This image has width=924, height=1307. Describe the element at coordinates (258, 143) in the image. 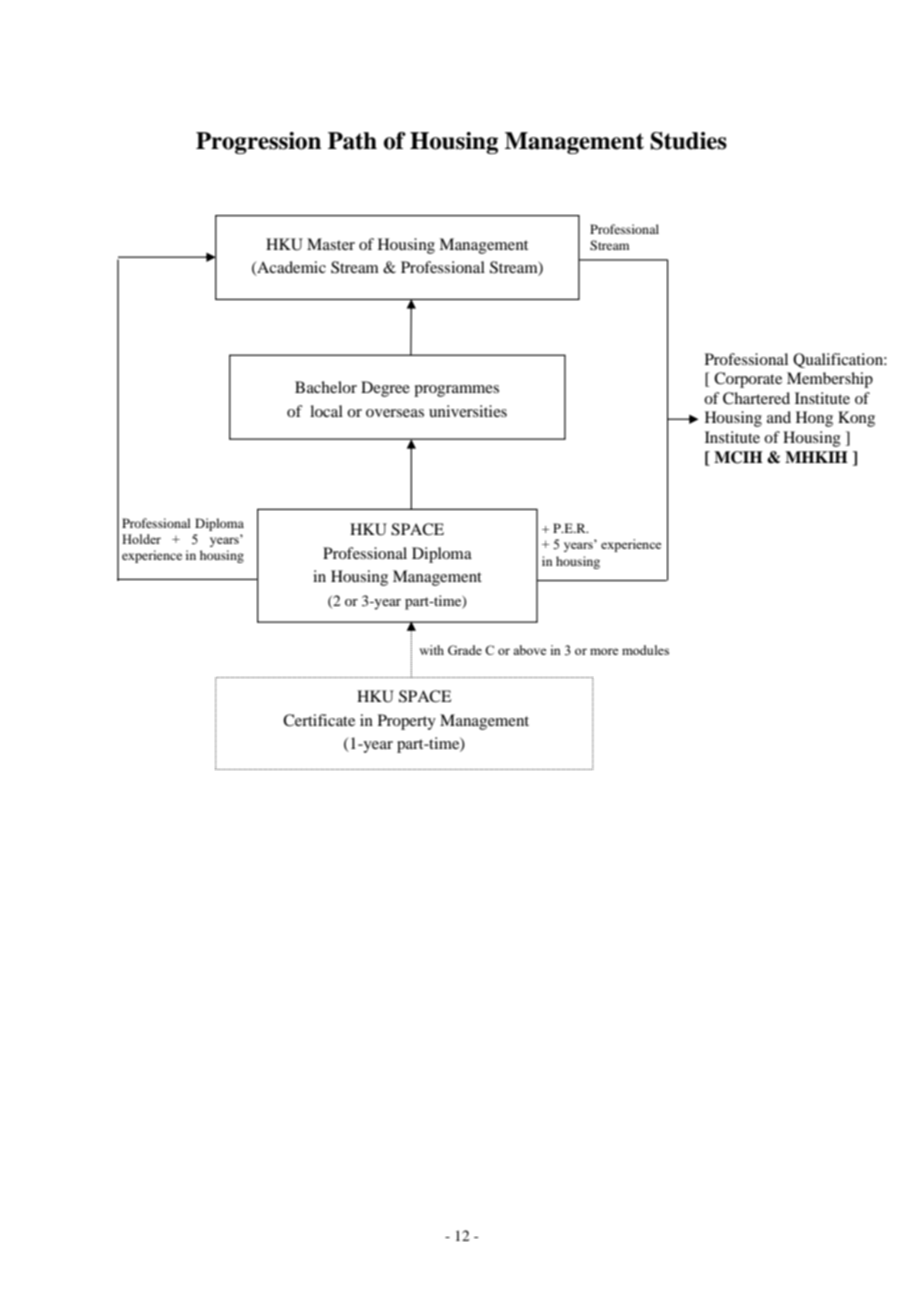

I see `Progression` at that location.
